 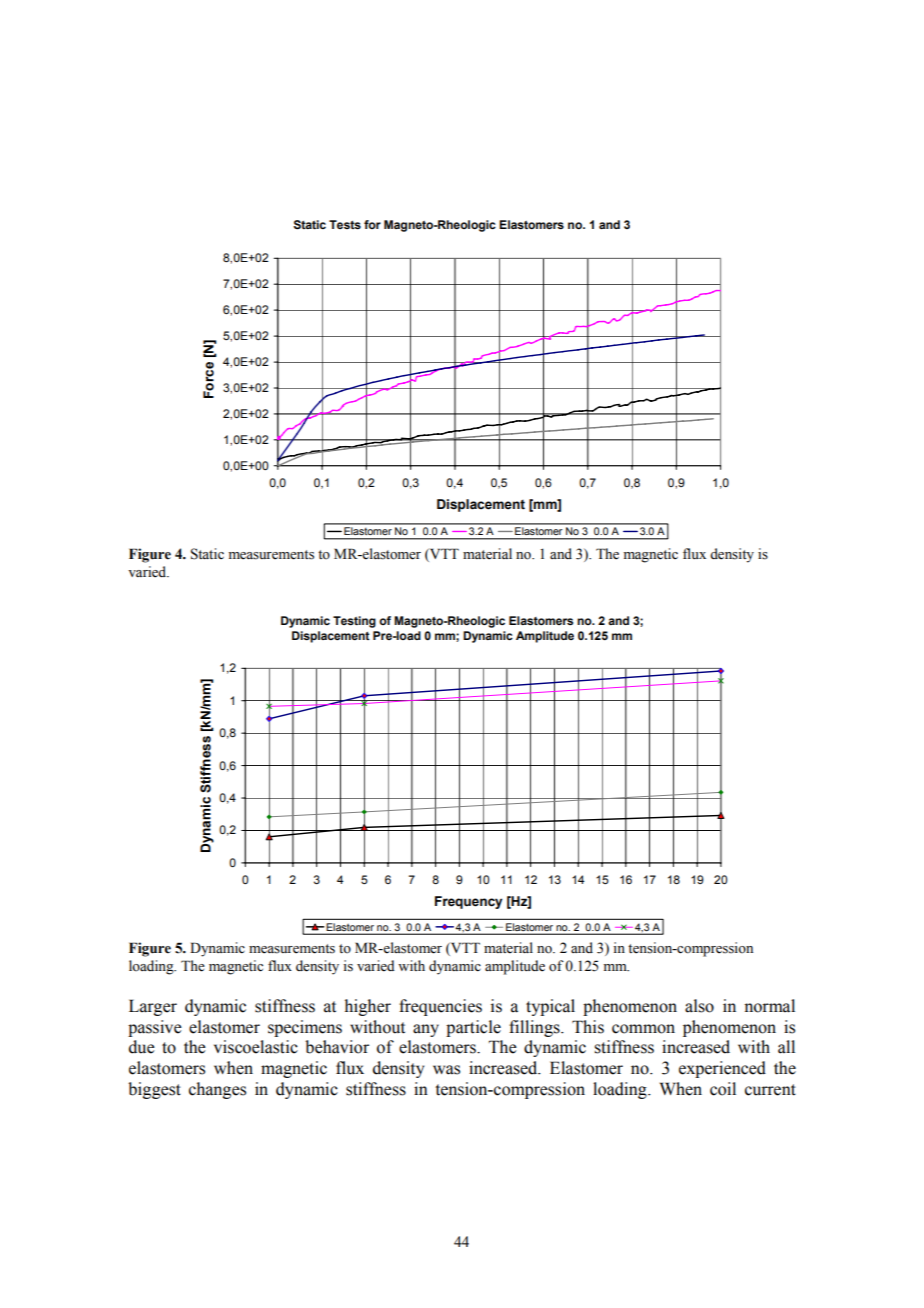 I want to click on Larger, so click(x=153, y=1007).
